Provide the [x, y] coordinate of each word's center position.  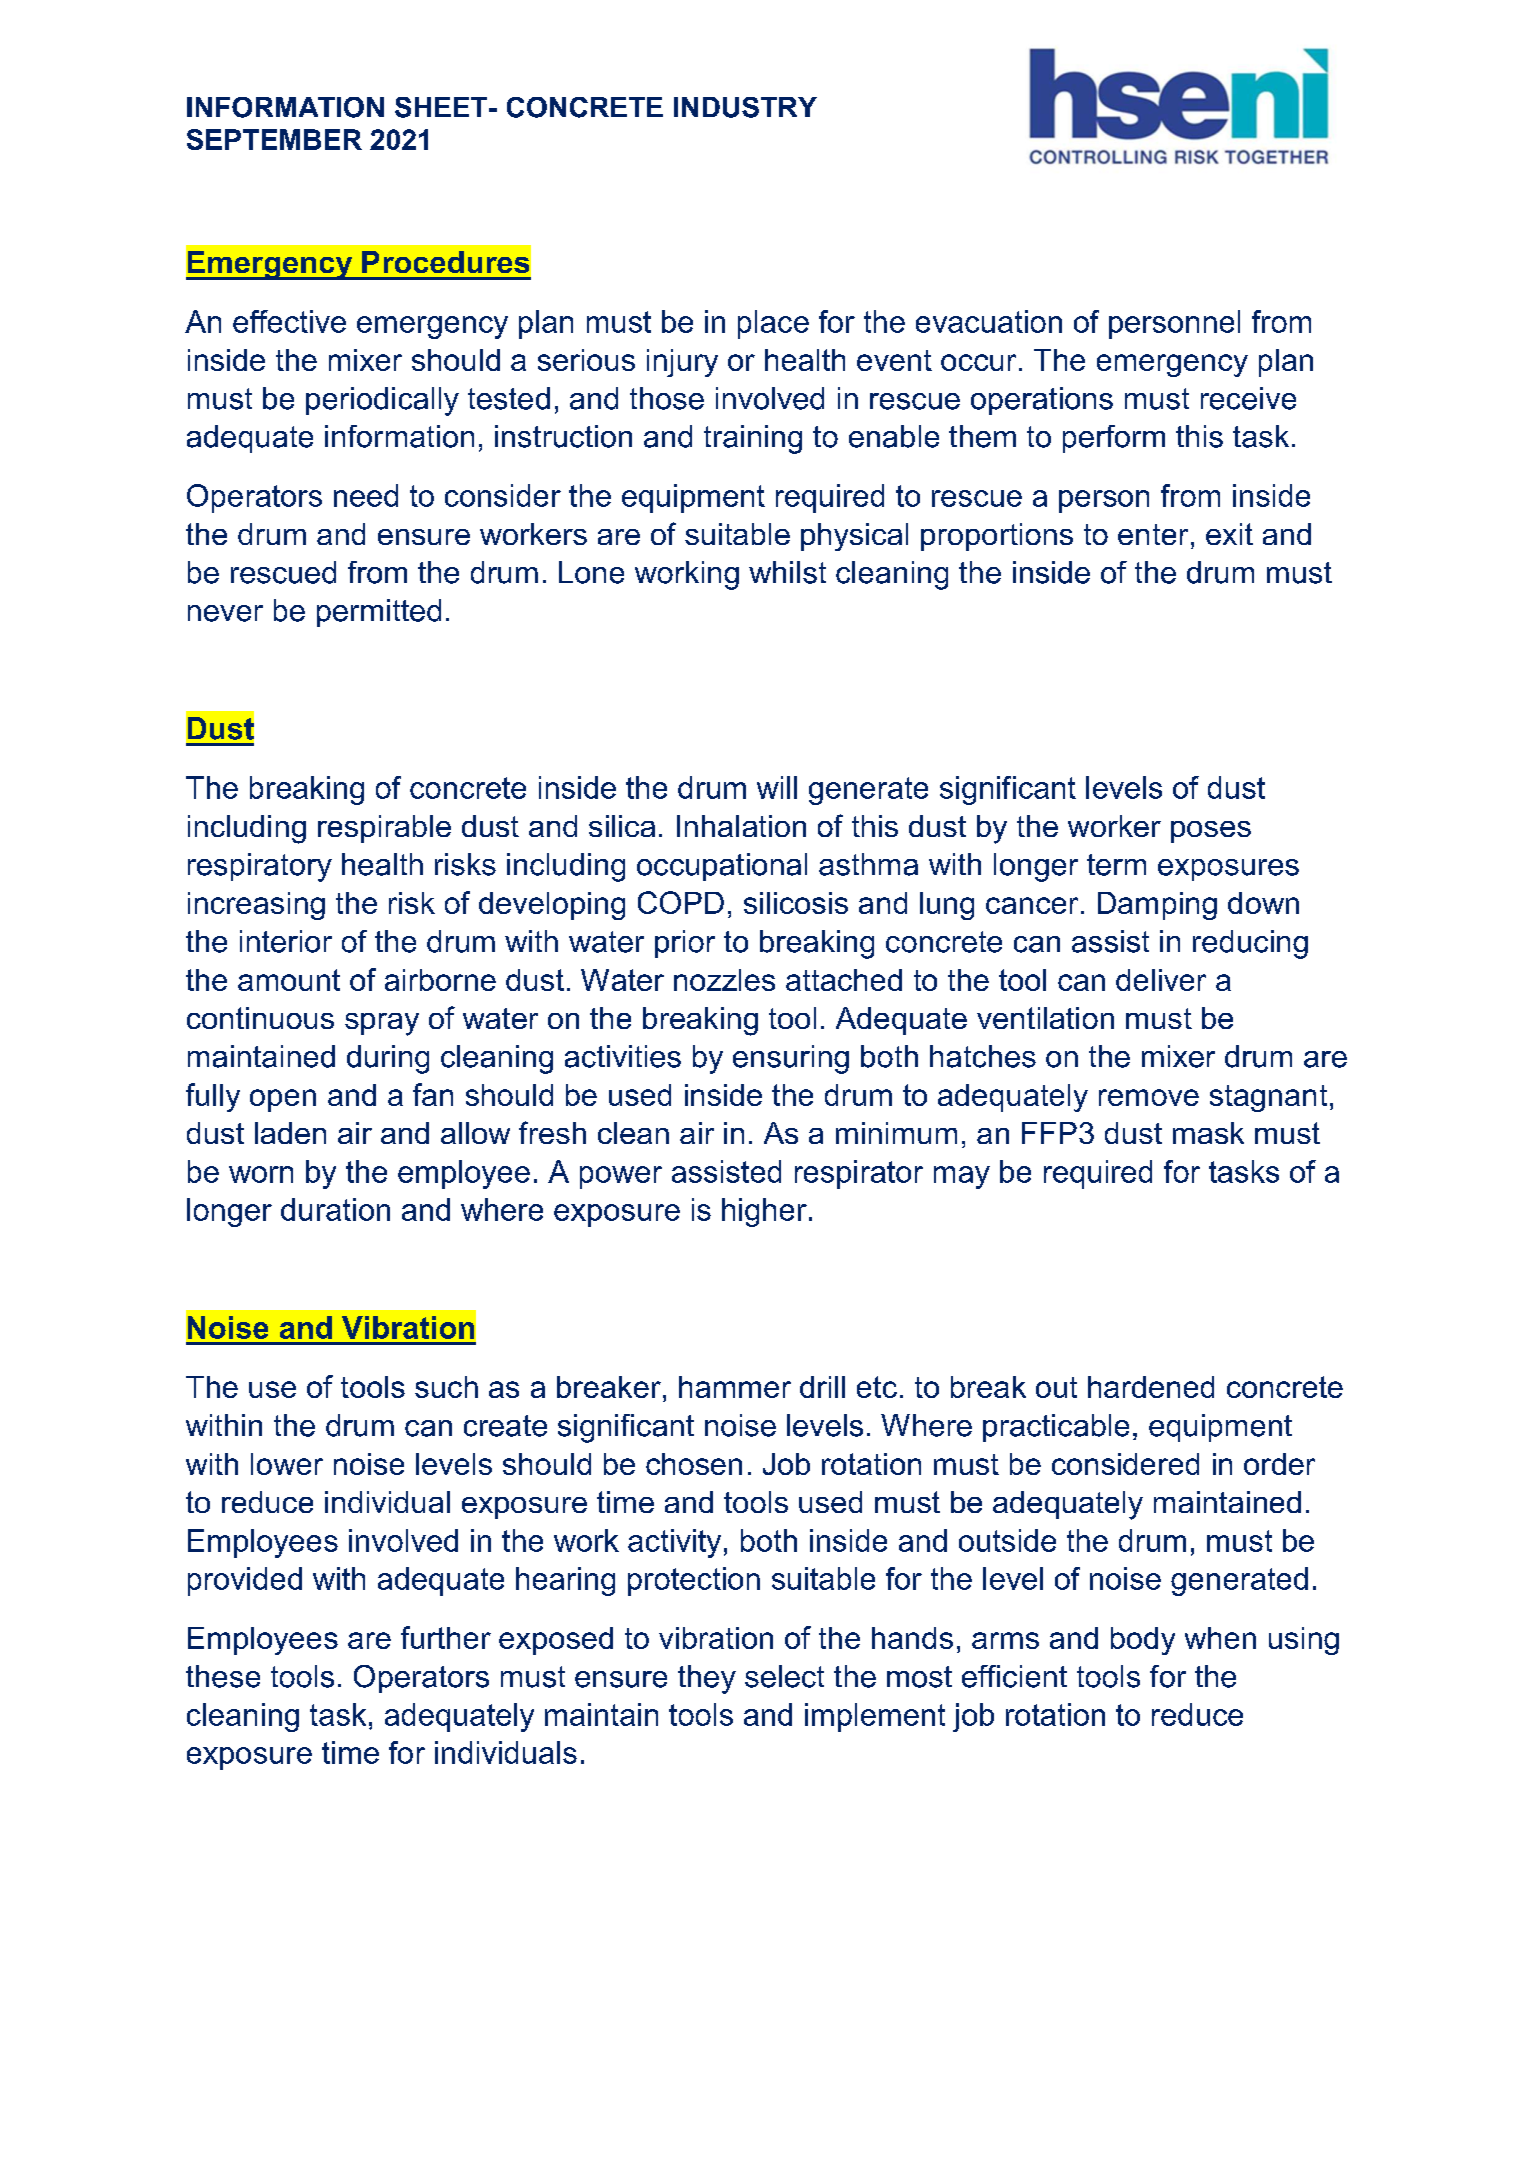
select [784, 1676]
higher [764, 1212]
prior [685, 944]
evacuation [989, 321]
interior [286, 941]
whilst [787, 572]
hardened [1151, 1387]
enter [1153, 534]
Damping [1157, 906]
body [1143, 1641]
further [446, 1637]
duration [335, 1209]
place [773, 324]
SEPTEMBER [274, 139]
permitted [379, 613]
